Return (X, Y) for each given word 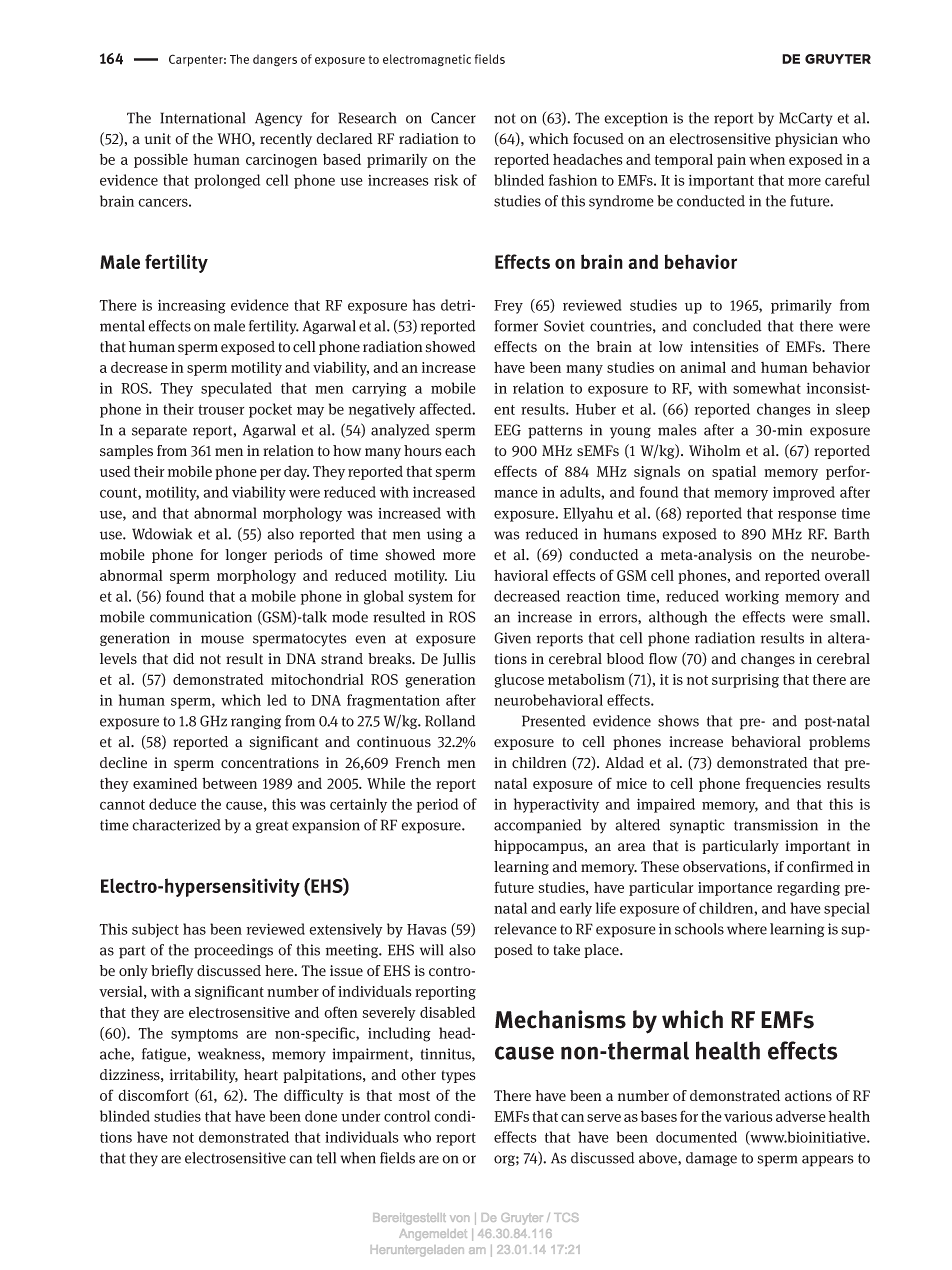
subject (155, 930)
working (752, 597)
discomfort (153, 1095)
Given (512, 638)
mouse (222, 639)
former (516, 326)
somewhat (767, 388)
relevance (525, 929)
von (459, 1218)
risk (446, 180)
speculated (236, 389)
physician (806, 140)
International (202, 118)
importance (735, 889)
